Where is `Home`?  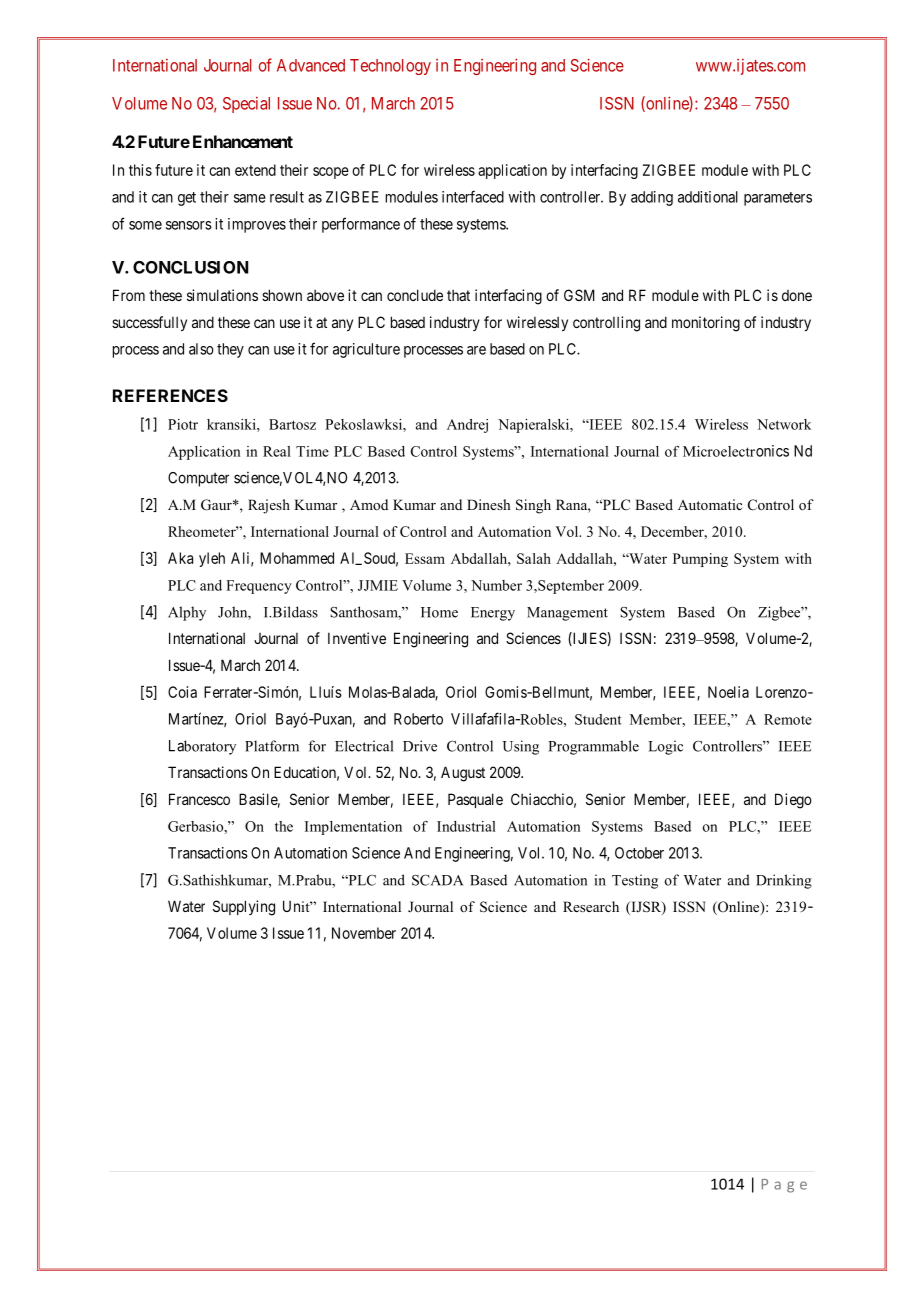
Home is located at coordinates (439, 612).
